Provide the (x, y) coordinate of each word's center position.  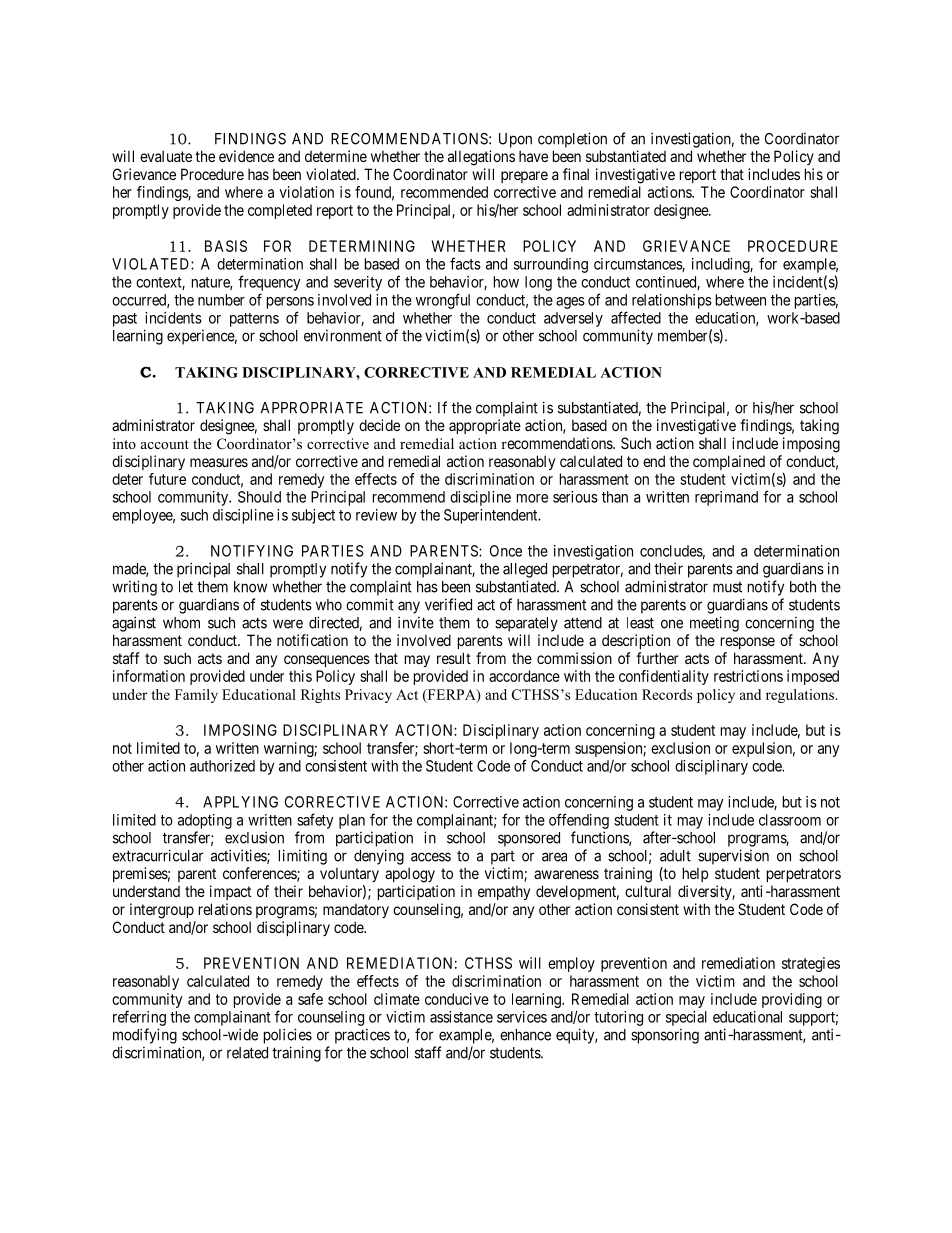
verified (448, 604)
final (576, 174)
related (247, 1053)
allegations (481, 158)
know (250, 587)
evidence (246, 156)
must (727, 587)
